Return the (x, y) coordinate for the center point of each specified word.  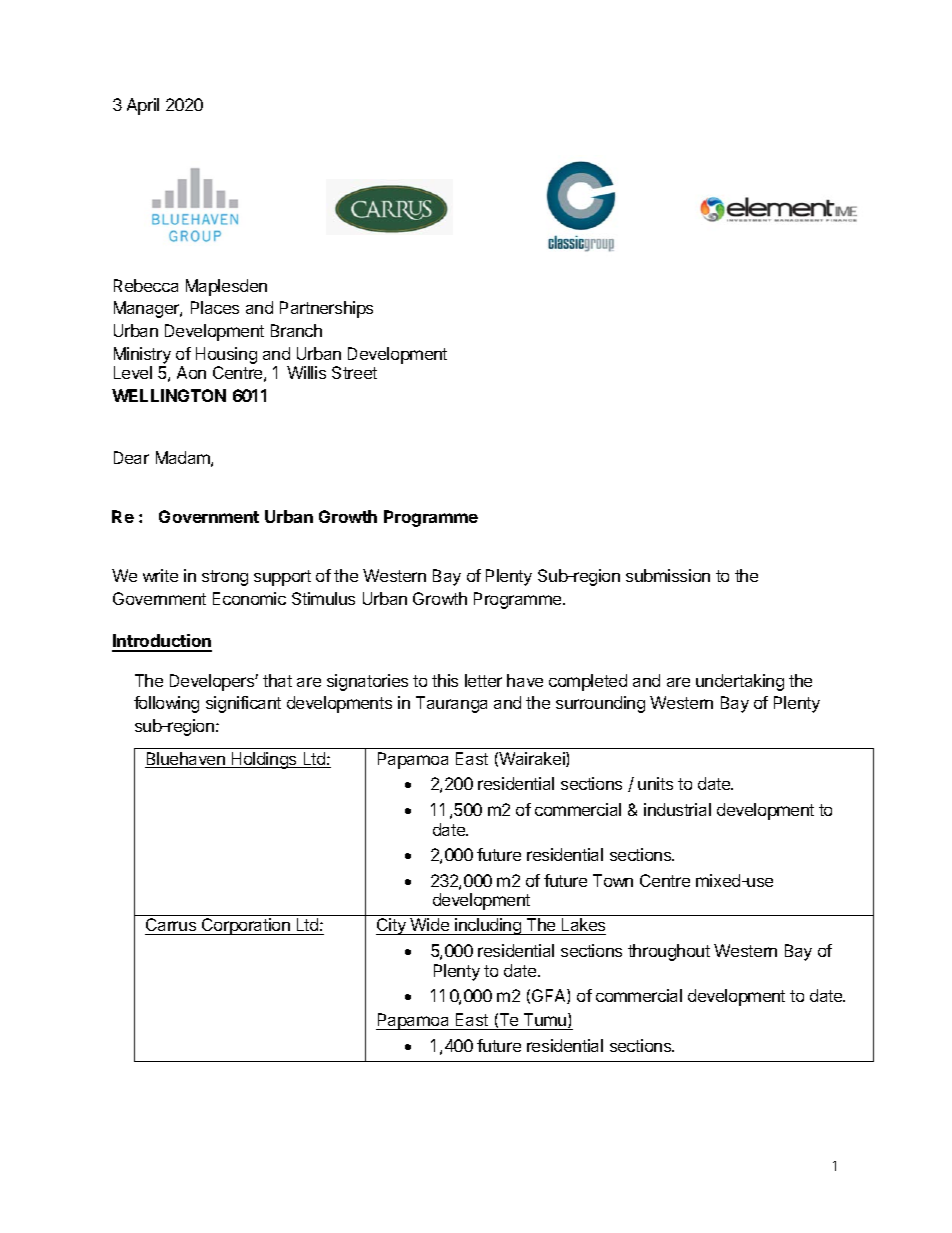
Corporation (246, 926)
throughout (669, 952)
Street (354, 372)
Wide (429, 926)
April (143, 106)
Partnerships (326, 309)
